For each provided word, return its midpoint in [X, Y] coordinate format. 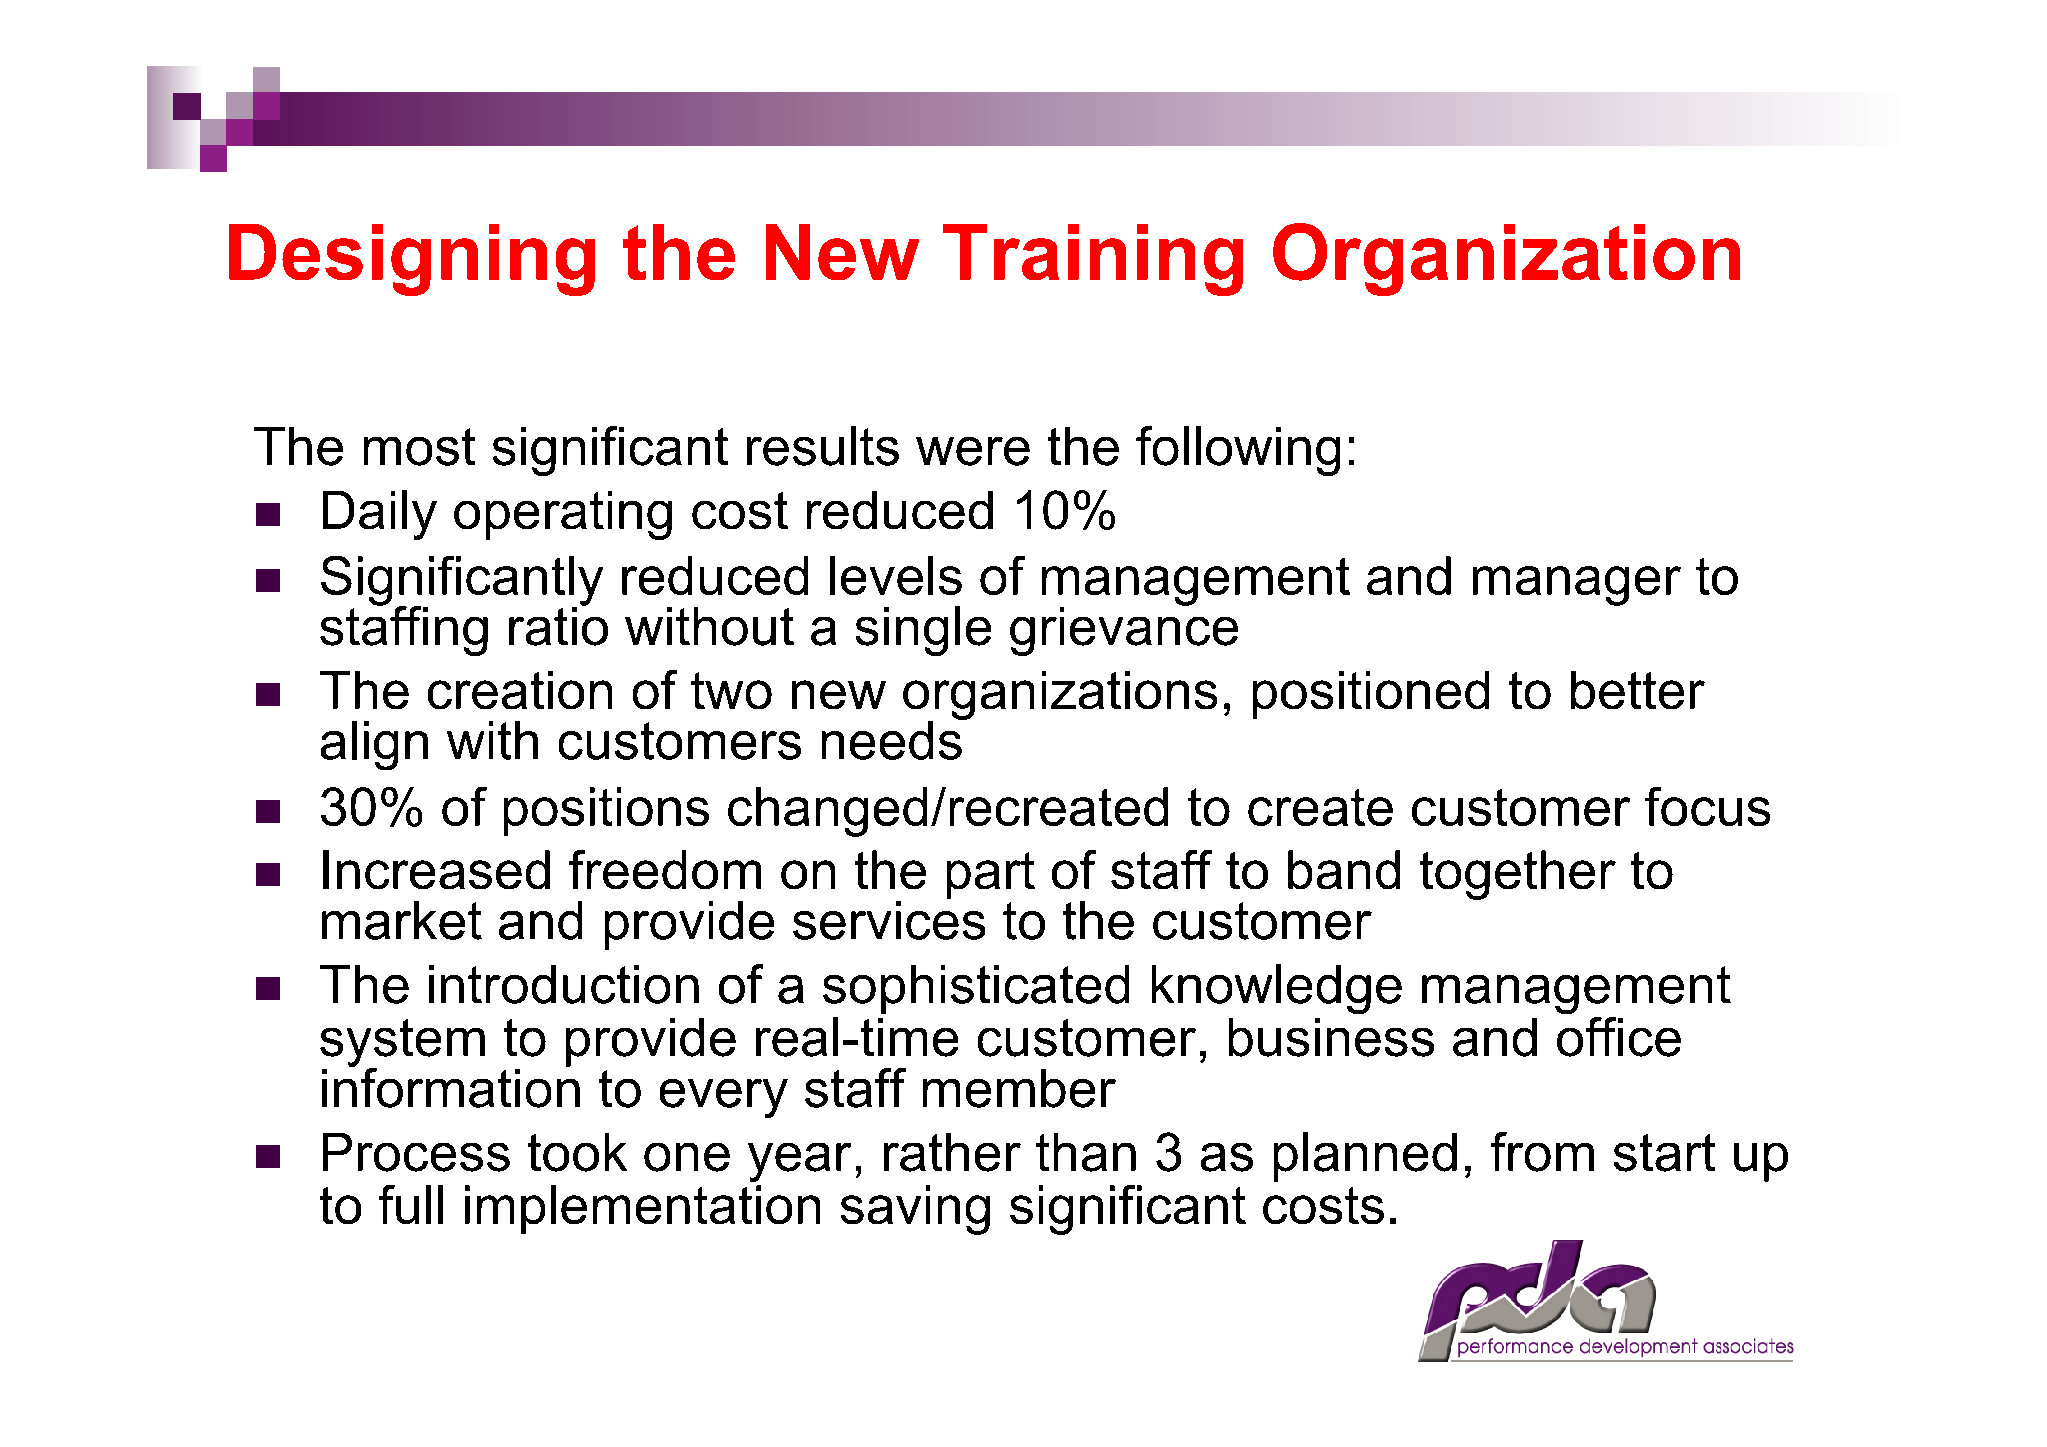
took [577, 1152]
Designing [412, 260]
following [1238, 451]
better [1638, 690]
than [1086, 1152]
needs [893, 739]
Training [1093, 260]
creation [520, 690]
